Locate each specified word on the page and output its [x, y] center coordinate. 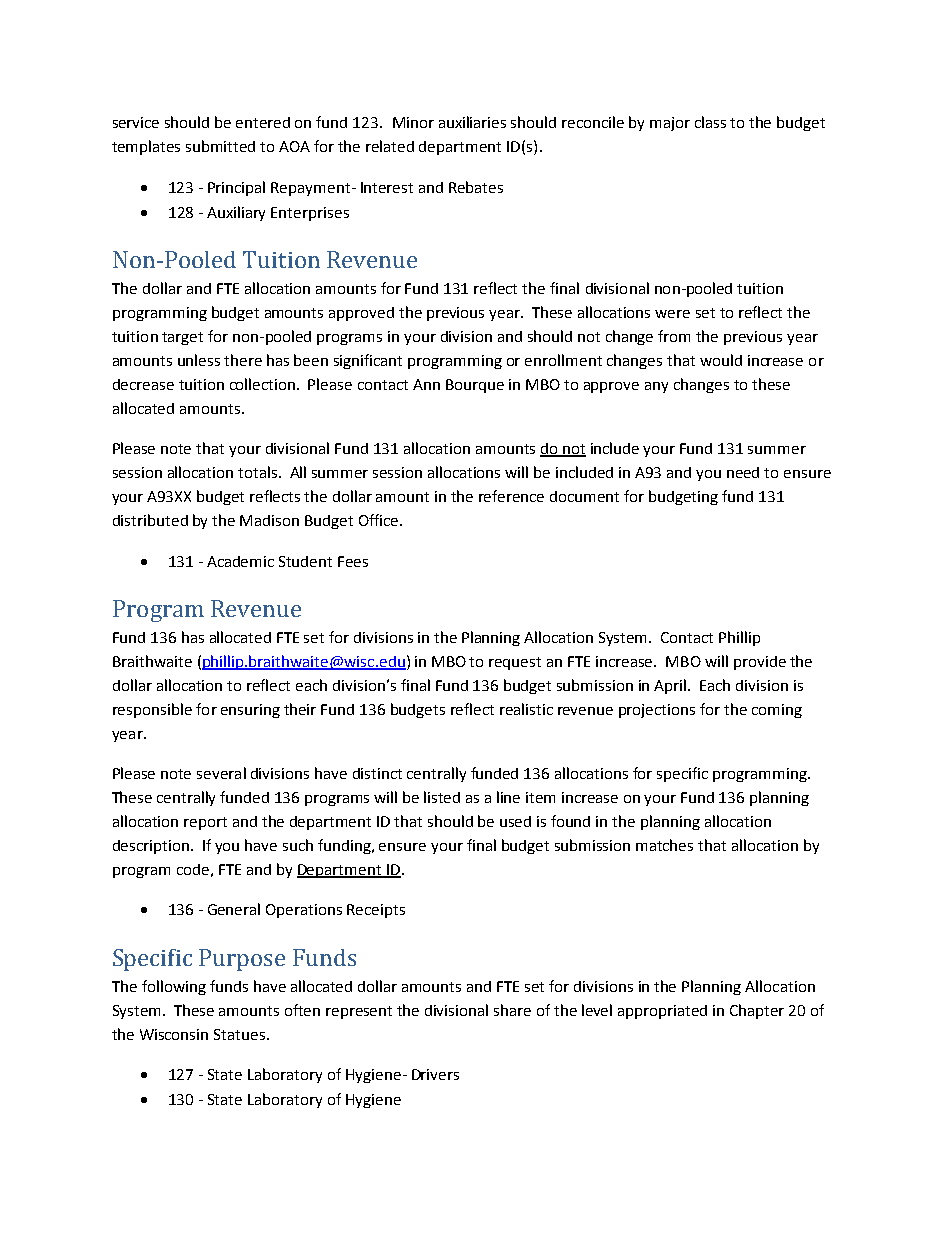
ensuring [250, 711]
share [512, 1010]
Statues [239, 1034]
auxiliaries [472, 122]
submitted [220, 146]
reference [511, 496]
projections [657, 711]
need [743, 472]
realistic [526, 709]
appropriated [662, 1012]
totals [259, 472]
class [710, 122]
